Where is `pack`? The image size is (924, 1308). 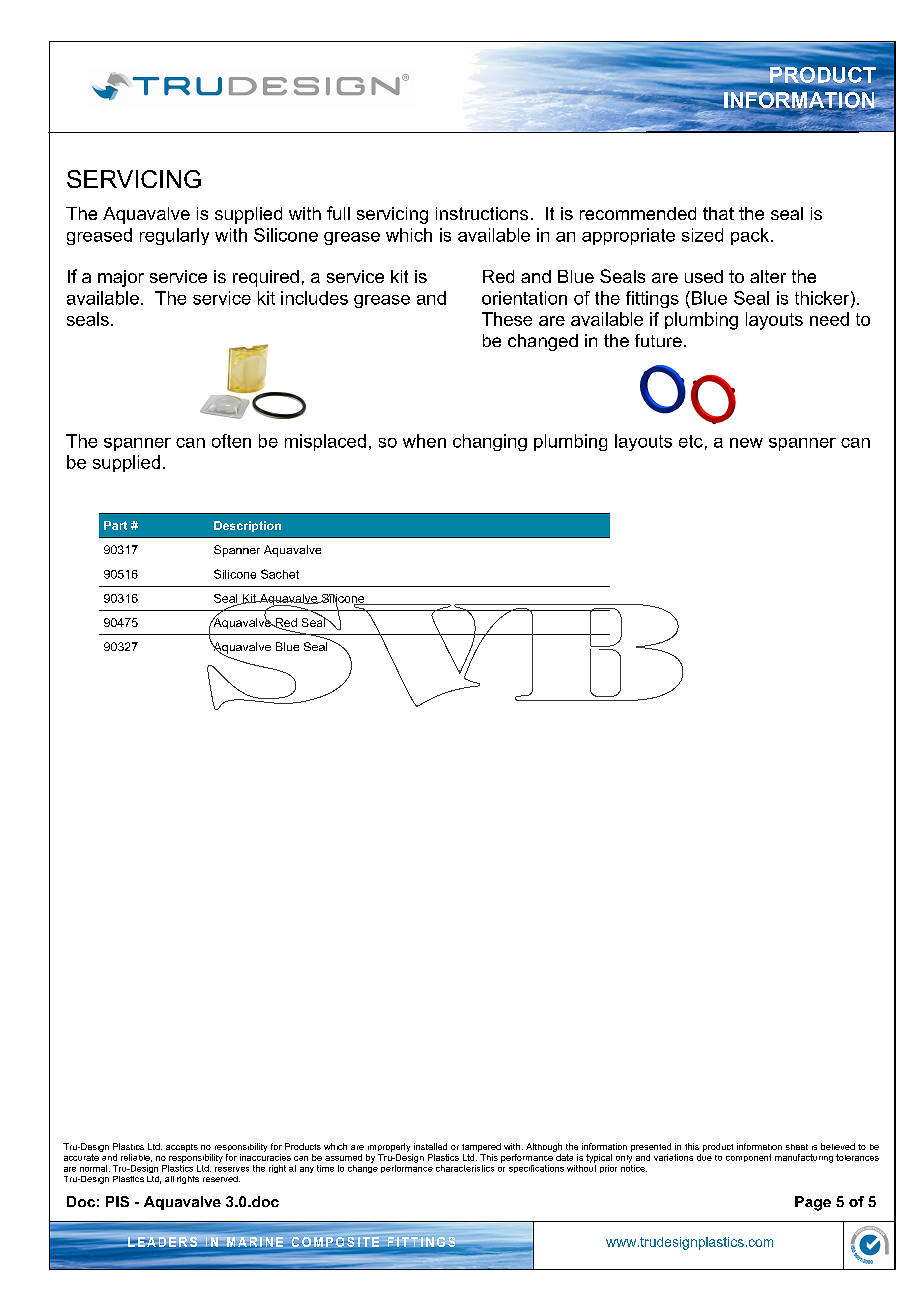 pack is located at coordinates (750, 236).
